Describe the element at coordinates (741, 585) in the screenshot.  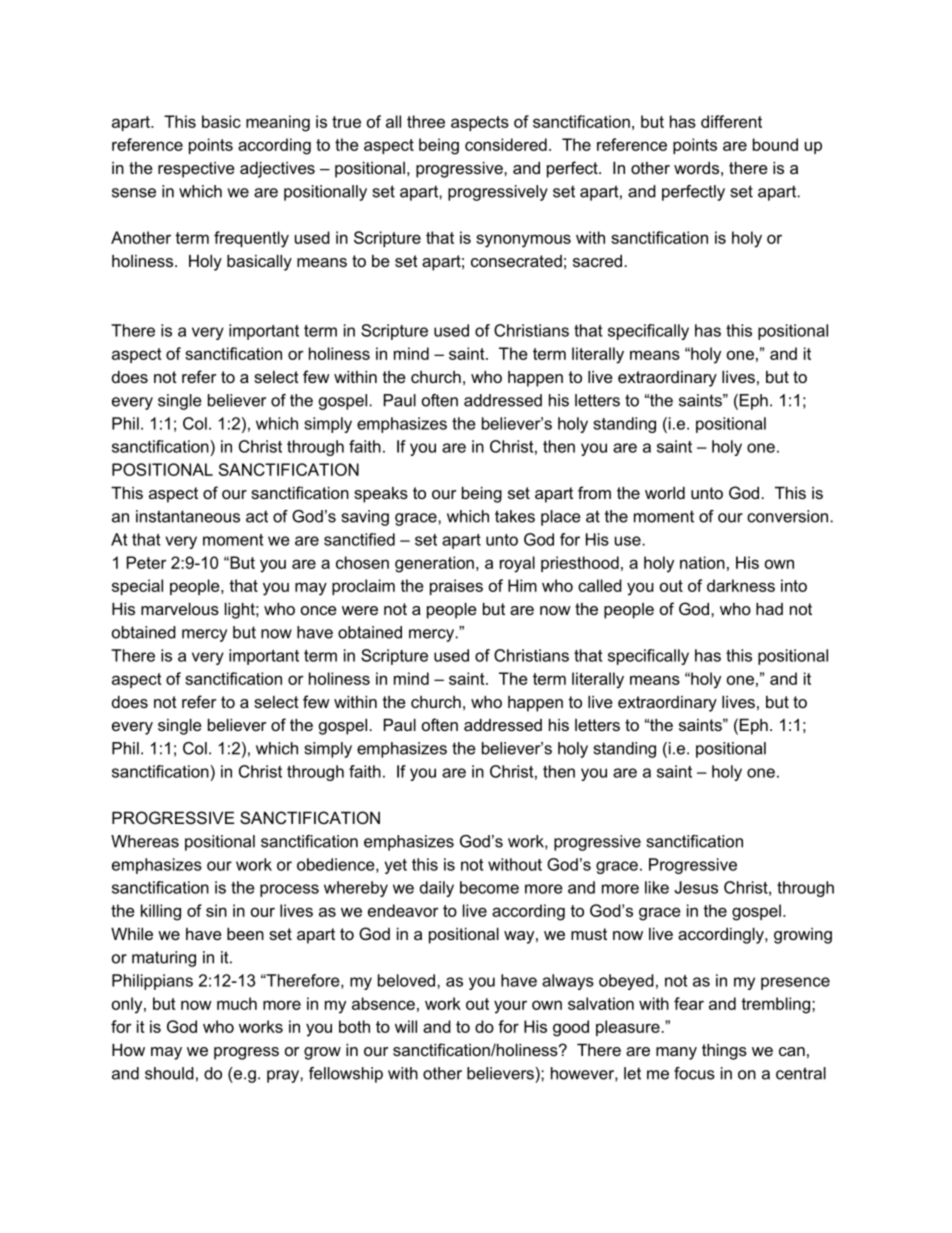
I see `darkness` at that location.
